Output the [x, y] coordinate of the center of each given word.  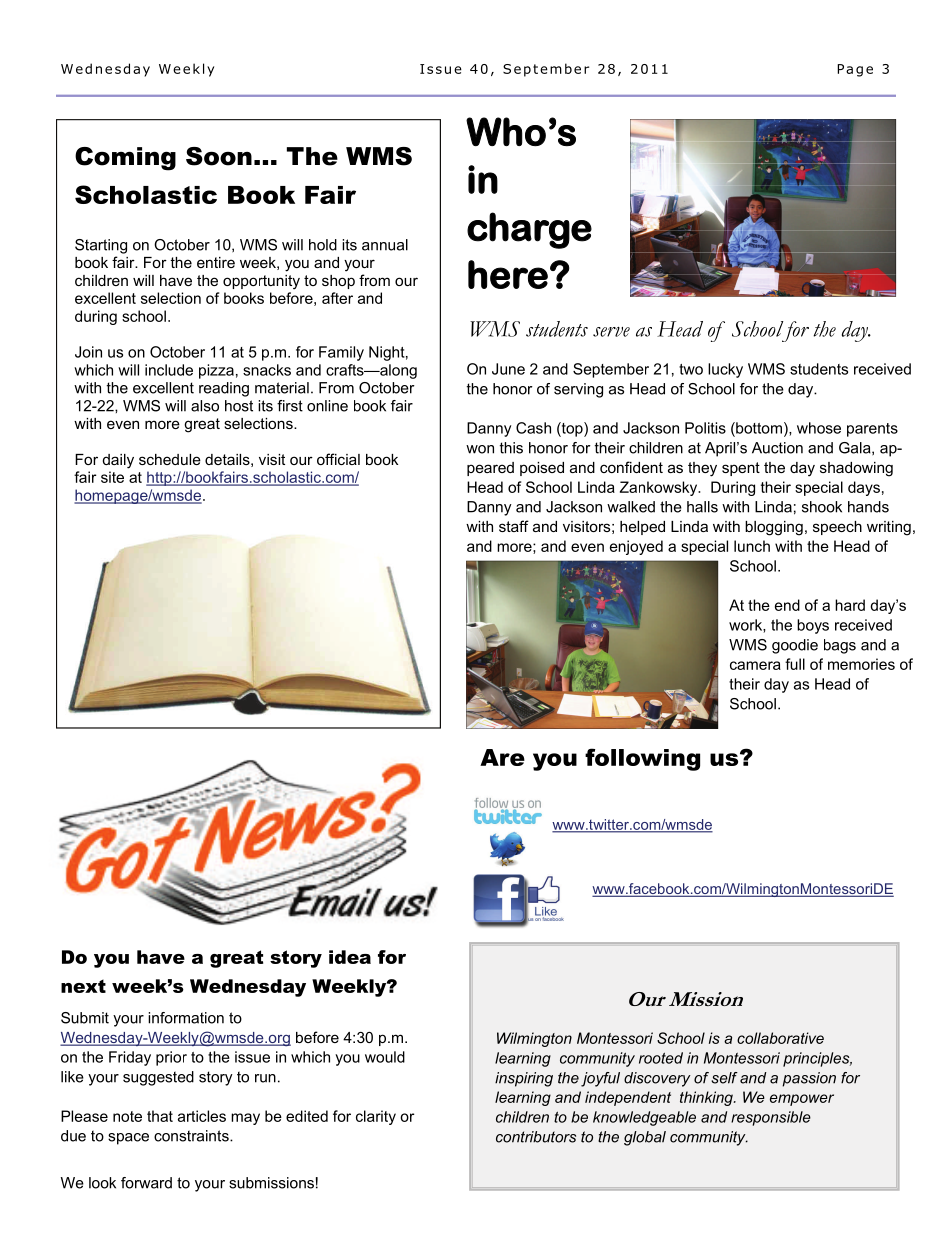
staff [514, 526]
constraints [192, 1136]
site [112, 477]
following [642, 759]
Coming [125, 159]
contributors [536, 1137]
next [83, 986]
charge [529, 230]
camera [755, 665]
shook [822, 507]
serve [611, 332]
